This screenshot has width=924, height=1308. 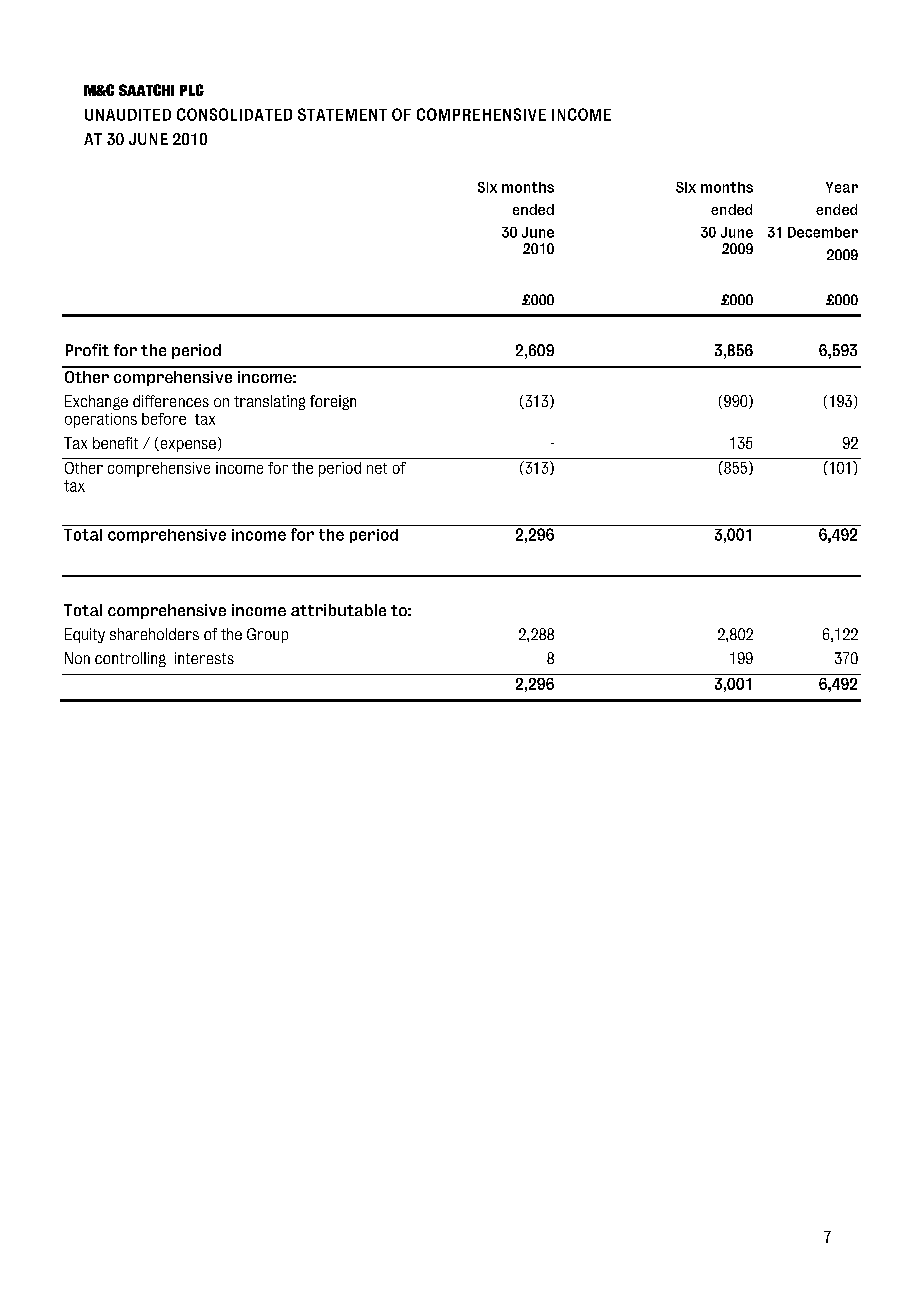 I want to click on expense, so click(x=187, y=446).
